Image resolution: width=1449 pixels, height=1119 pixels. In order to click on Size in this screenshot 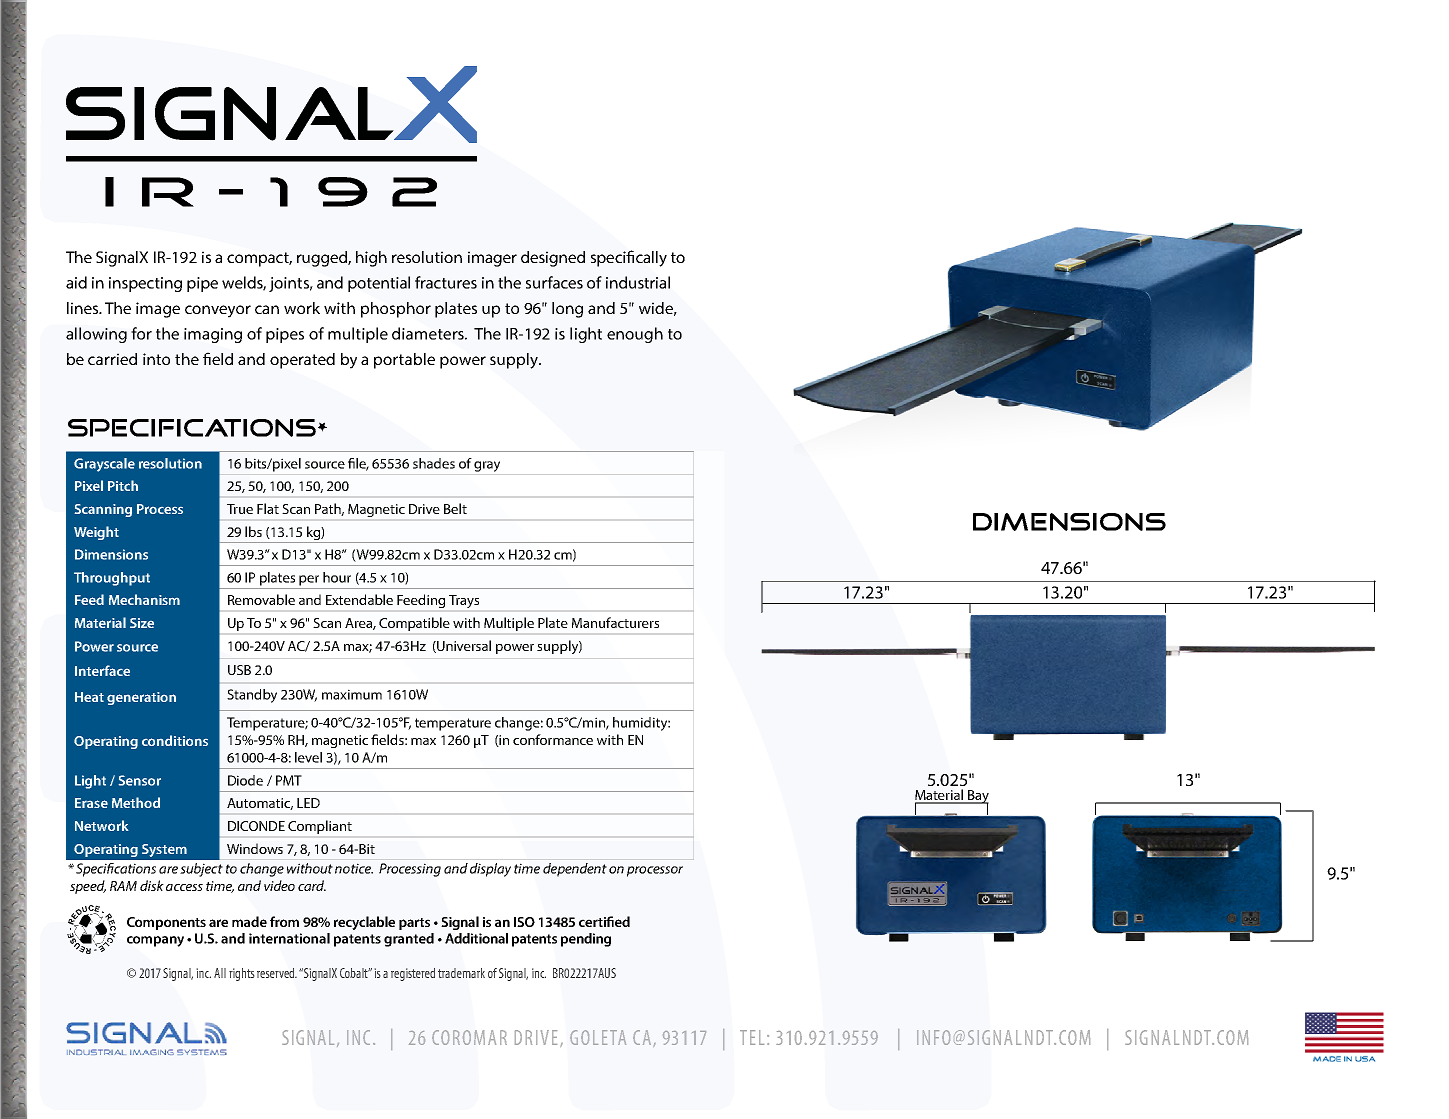, I will do `click(142, 623)`.
